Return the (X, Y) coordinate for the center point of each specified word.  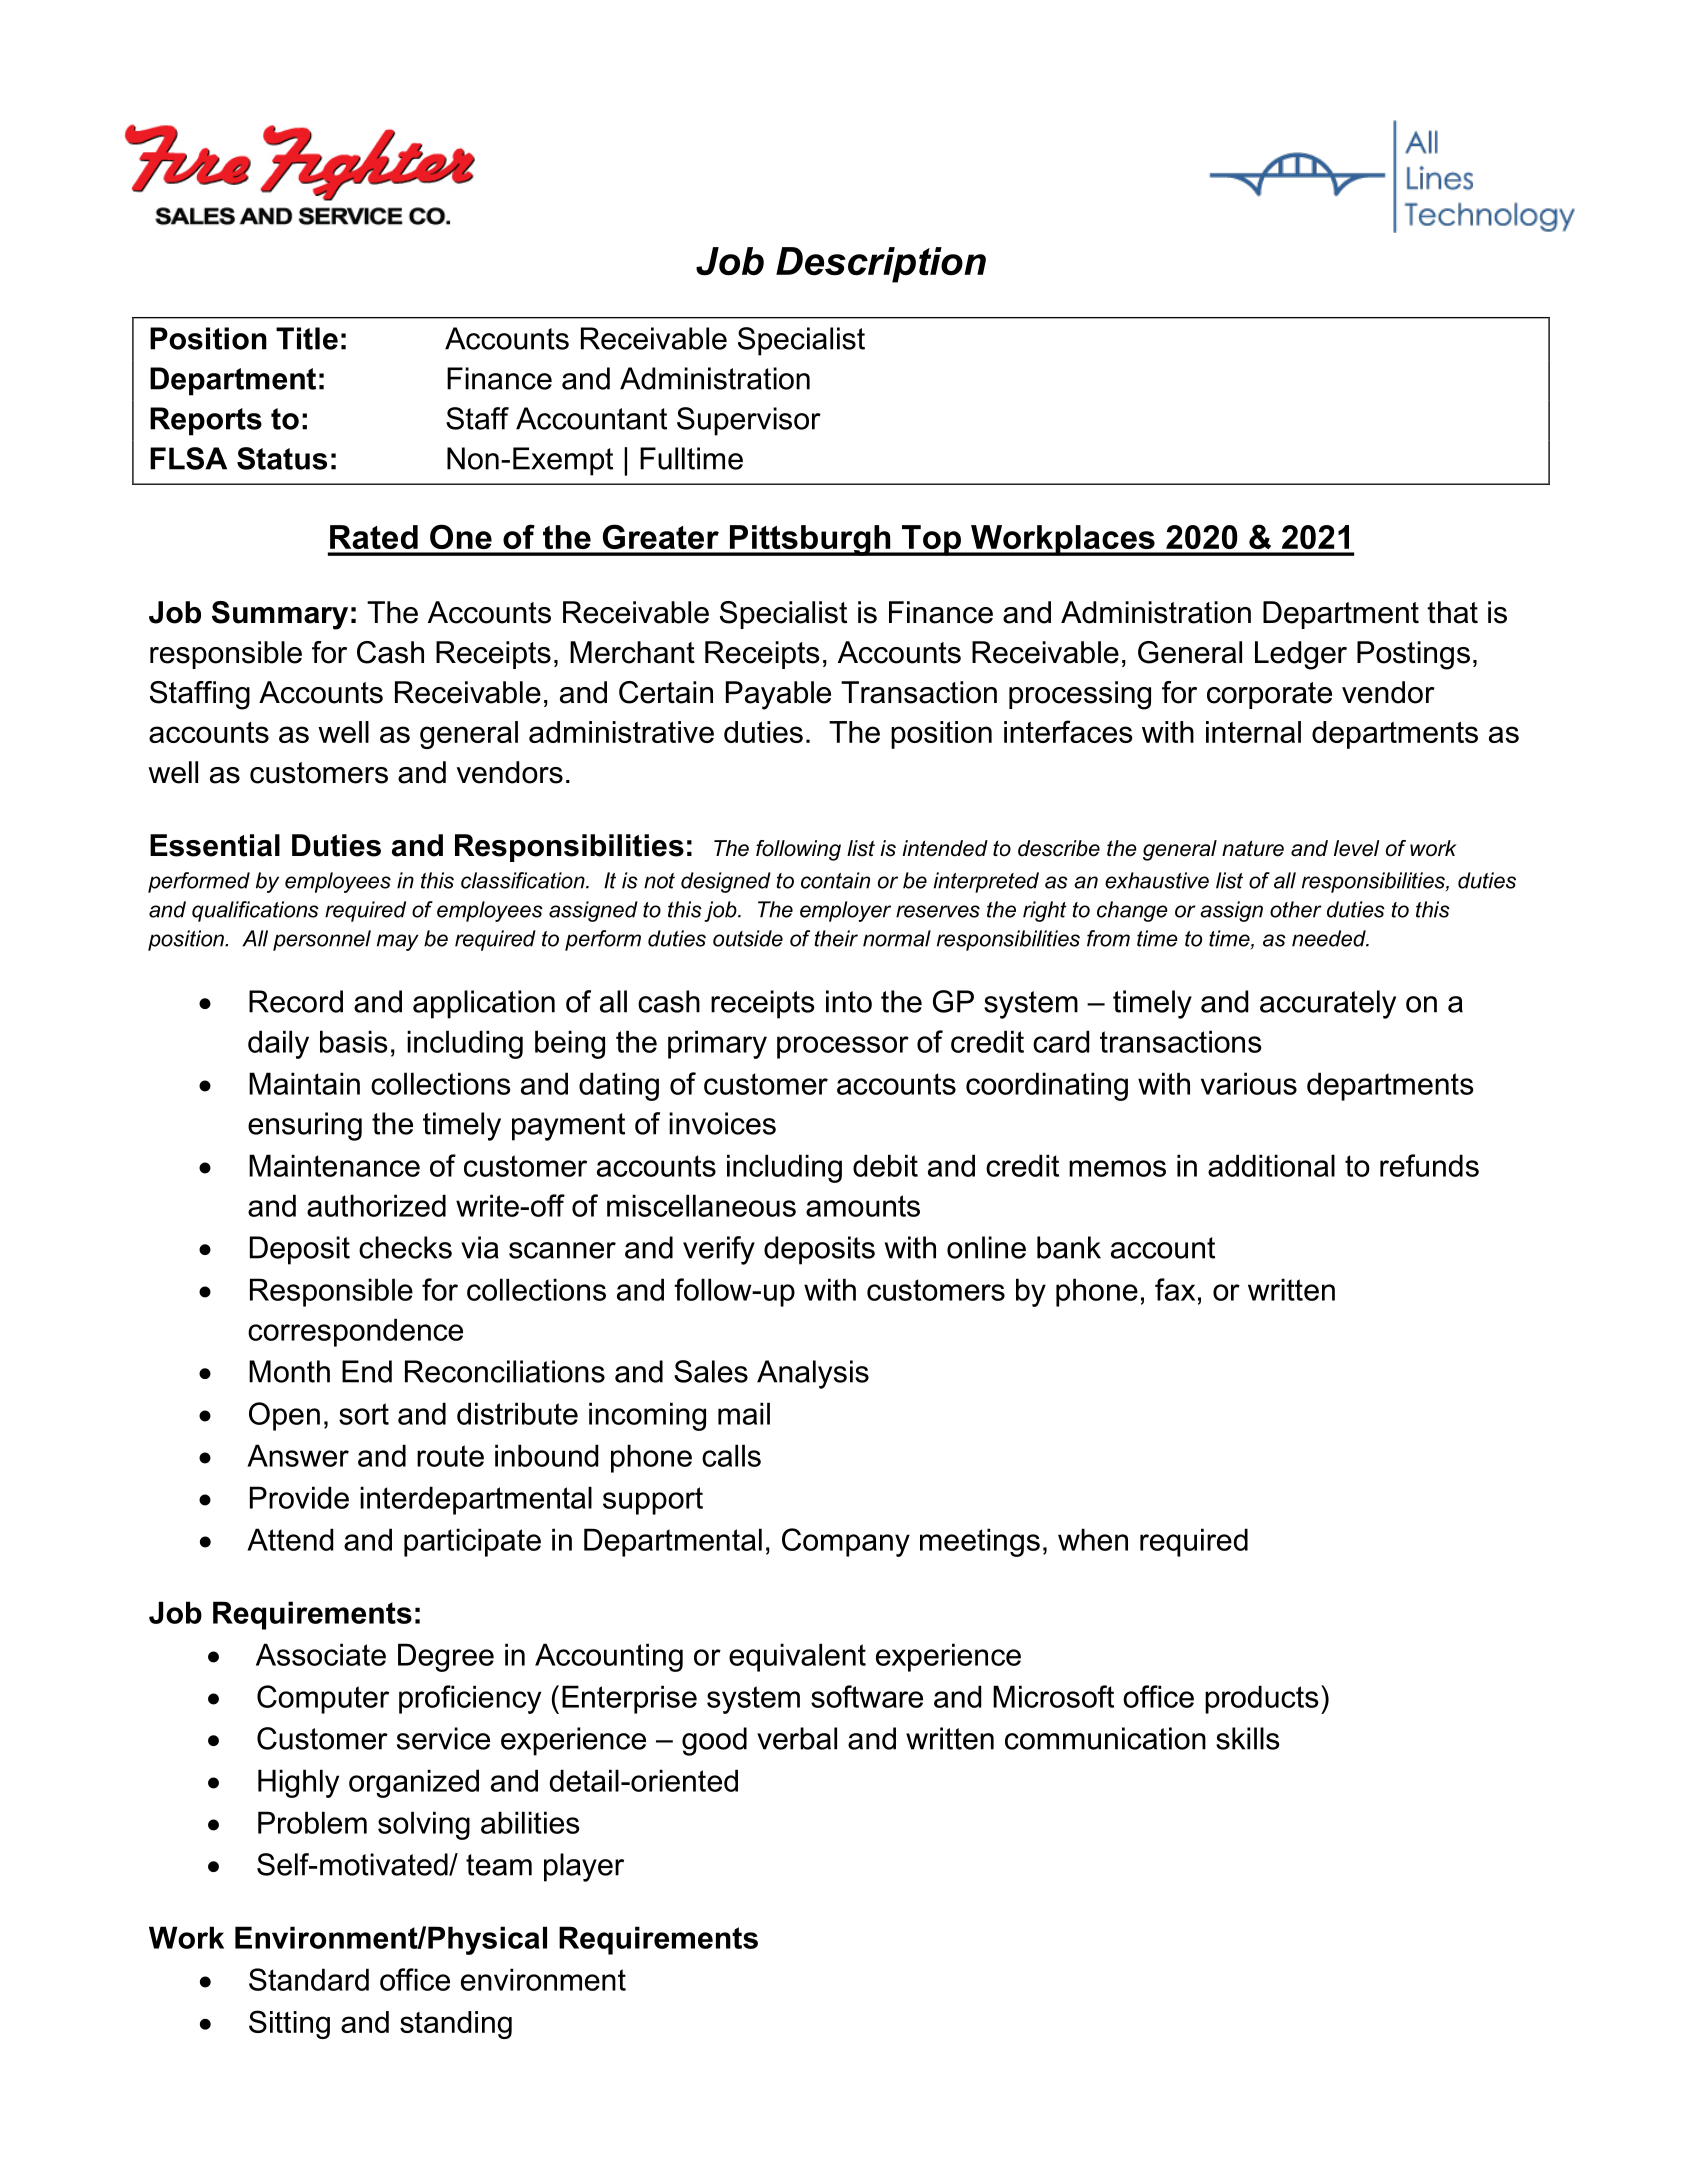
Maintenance (334, 1165)
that (1452, 612)
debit (885, 1165)
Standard (309, 1979)
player (584, 1867)
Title (307, 338)
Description (881, 265)
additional (1271, 1165)
